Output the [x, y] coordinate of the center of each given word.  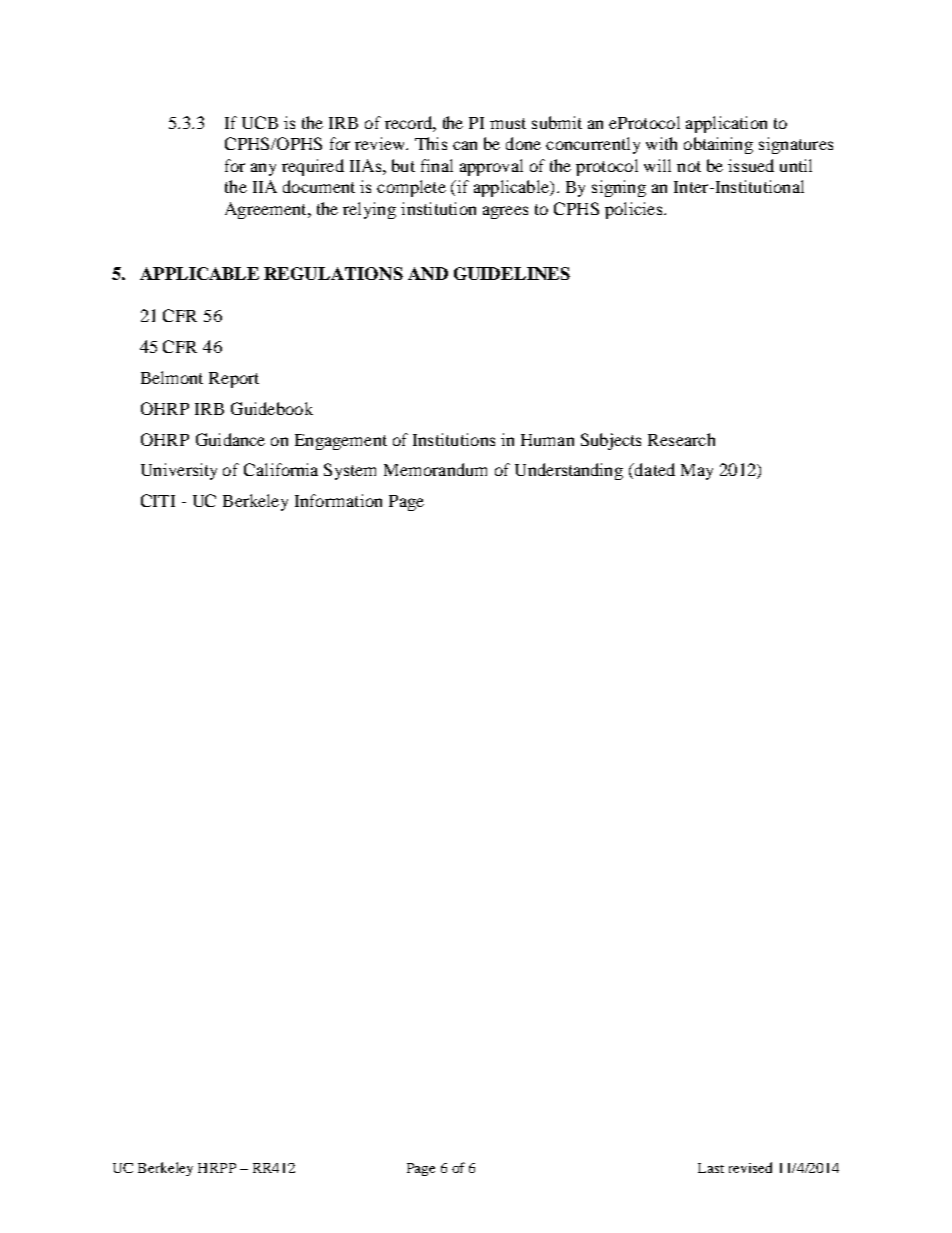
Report [234, 380]
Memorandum [435, 469]
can [465, 145]
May [697, 472]
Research [681, 439]
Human [547, 440]
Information [338, 500]
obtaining [718, 145]
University [179, 471]
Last [711, 1168]
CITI [158, 500]
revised [750, 1167]
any [263, 169]
